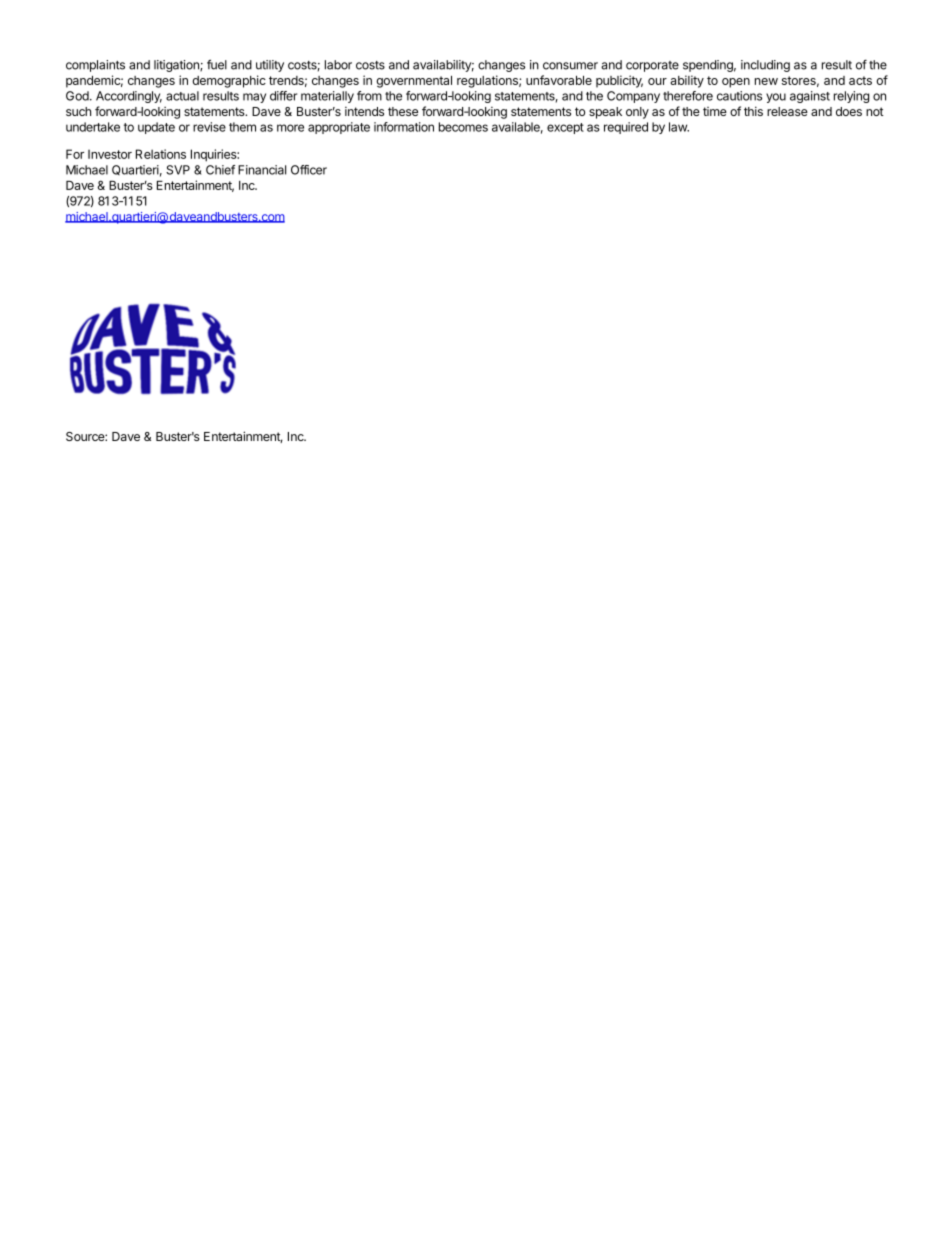 The width and height of the screenshot is (952, 1233). Describe the element at coordinates (178, 170) in the screenshot. I see `SVP` at that location.
